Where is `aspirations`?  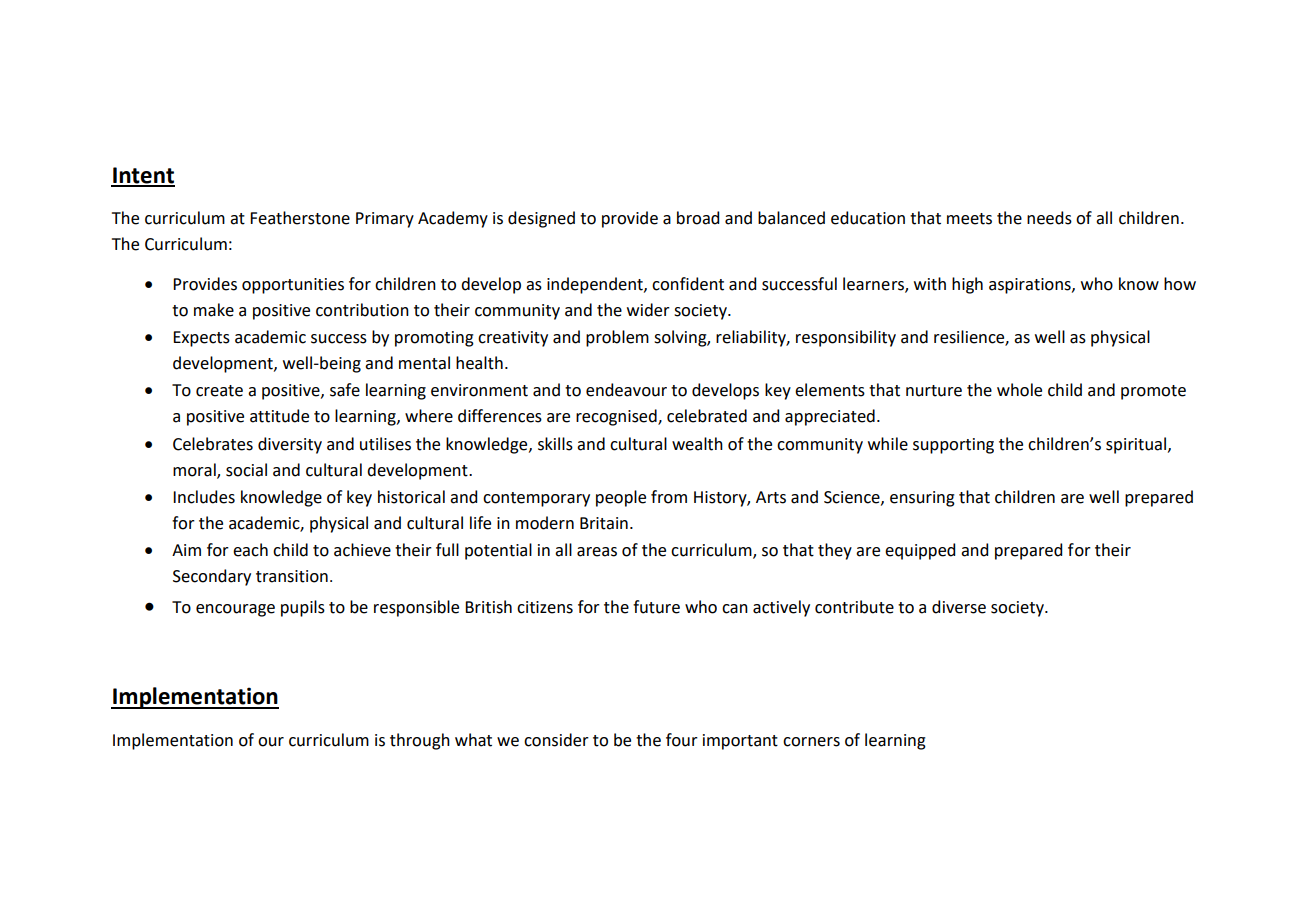 aspirations is located at coordinates (1031, 286).
